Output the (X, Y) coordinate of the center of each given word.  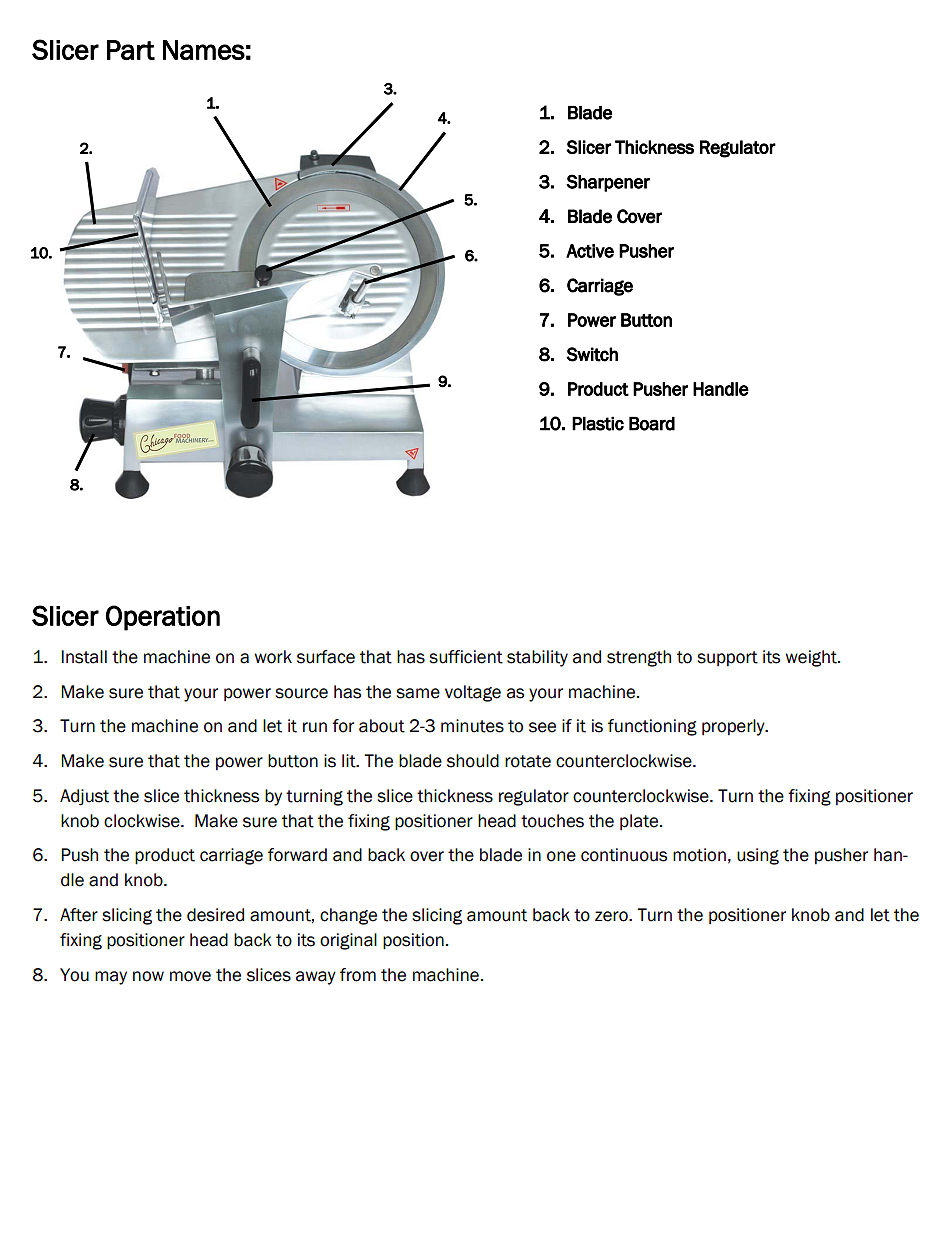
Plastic (598, 423)
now (148, 976)
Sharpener (608, 183)
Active (590, 251)
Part (131, 50)
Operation (163, 618)
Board (652, 423)
